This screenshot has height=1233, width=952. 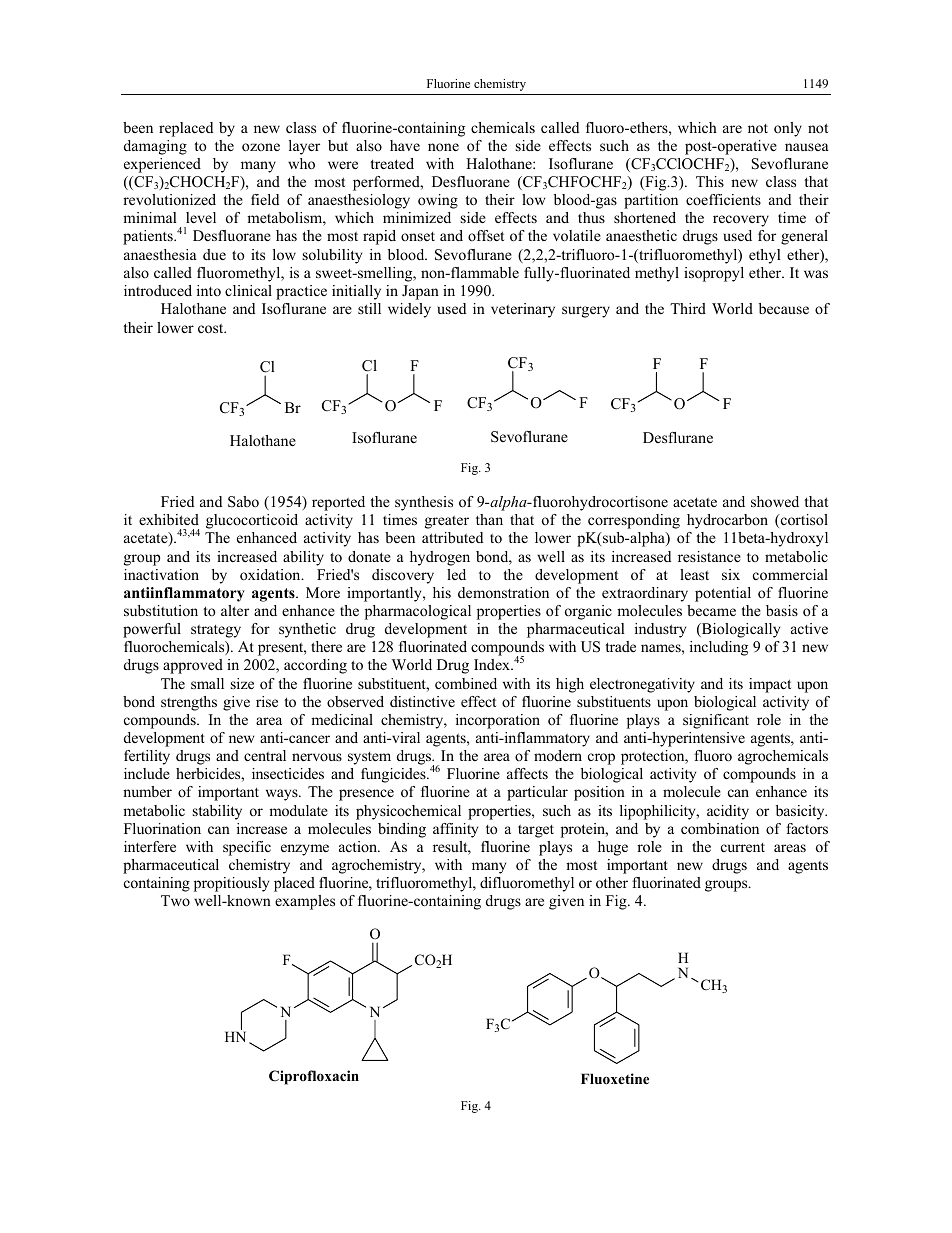 I want to click on Fluoxetine, so click(x=615, y=1078).
